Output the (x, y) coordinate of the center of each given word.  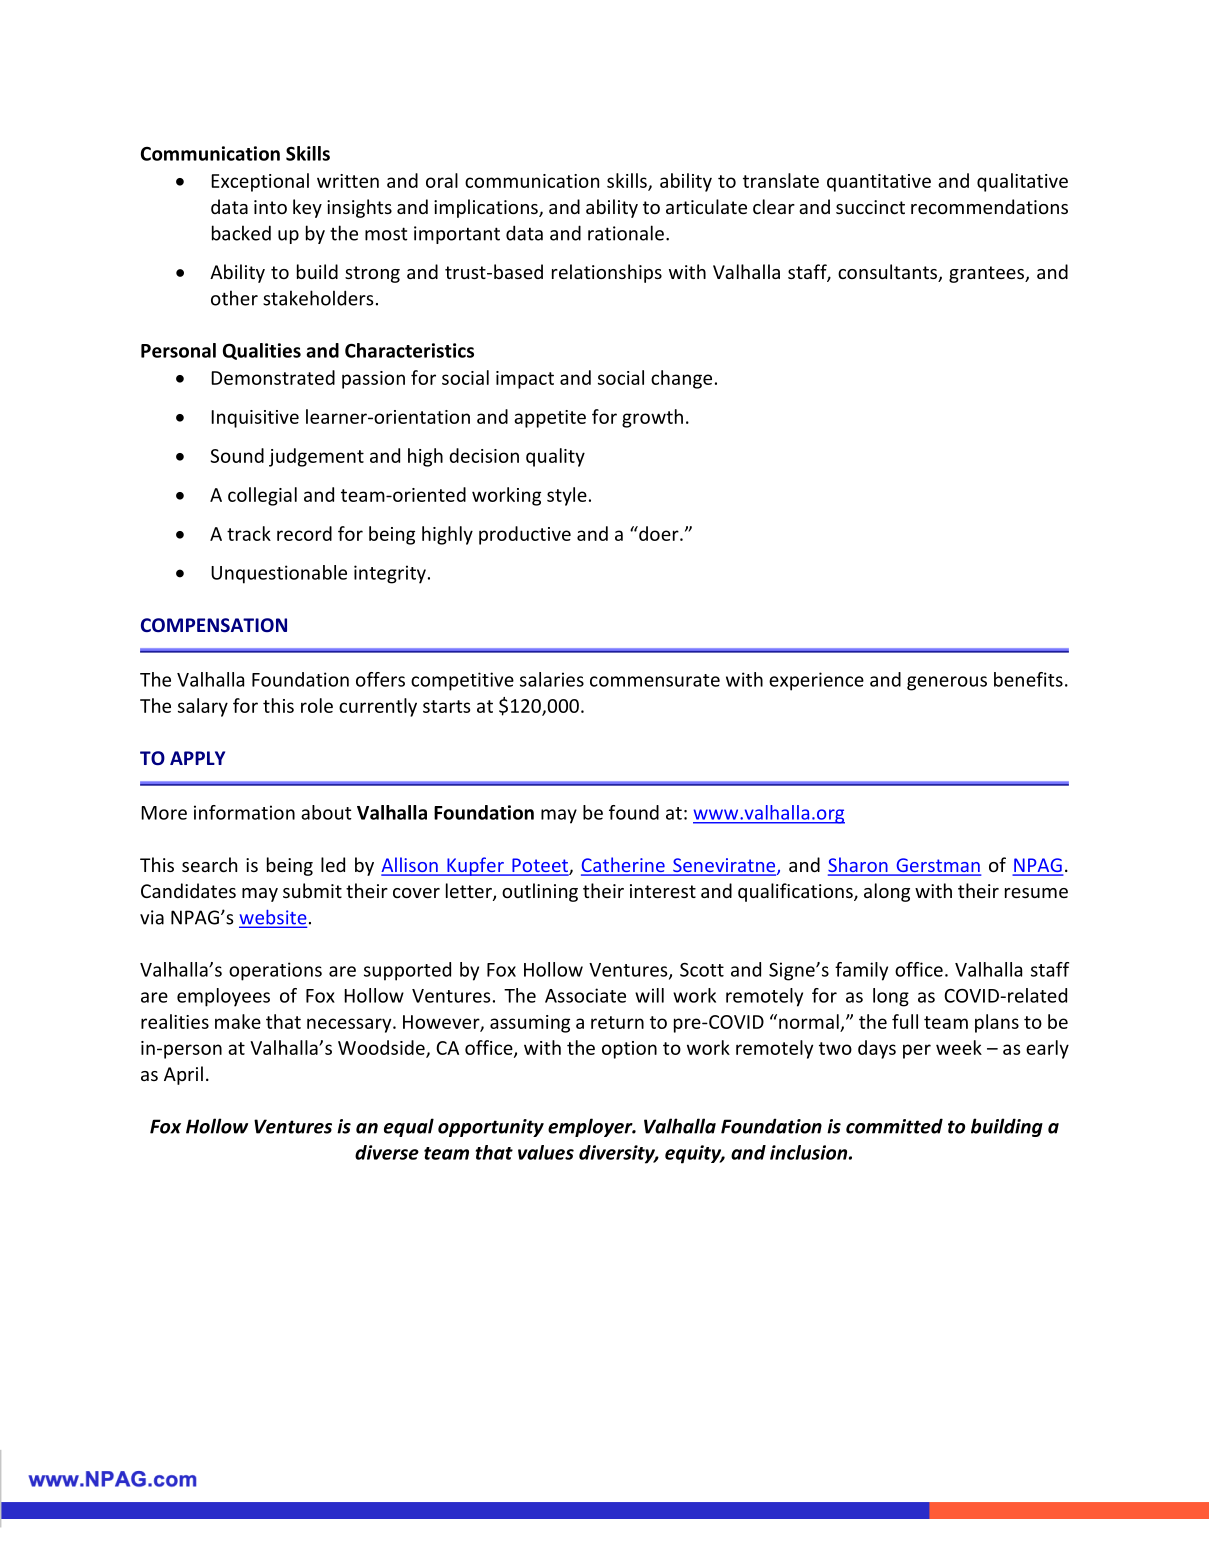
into (270, 207)
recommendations (989, 206)
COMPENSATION (214, 625)
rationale (626, 233)
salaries (552, 679)
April (183, 1075)
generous (947, 683)
